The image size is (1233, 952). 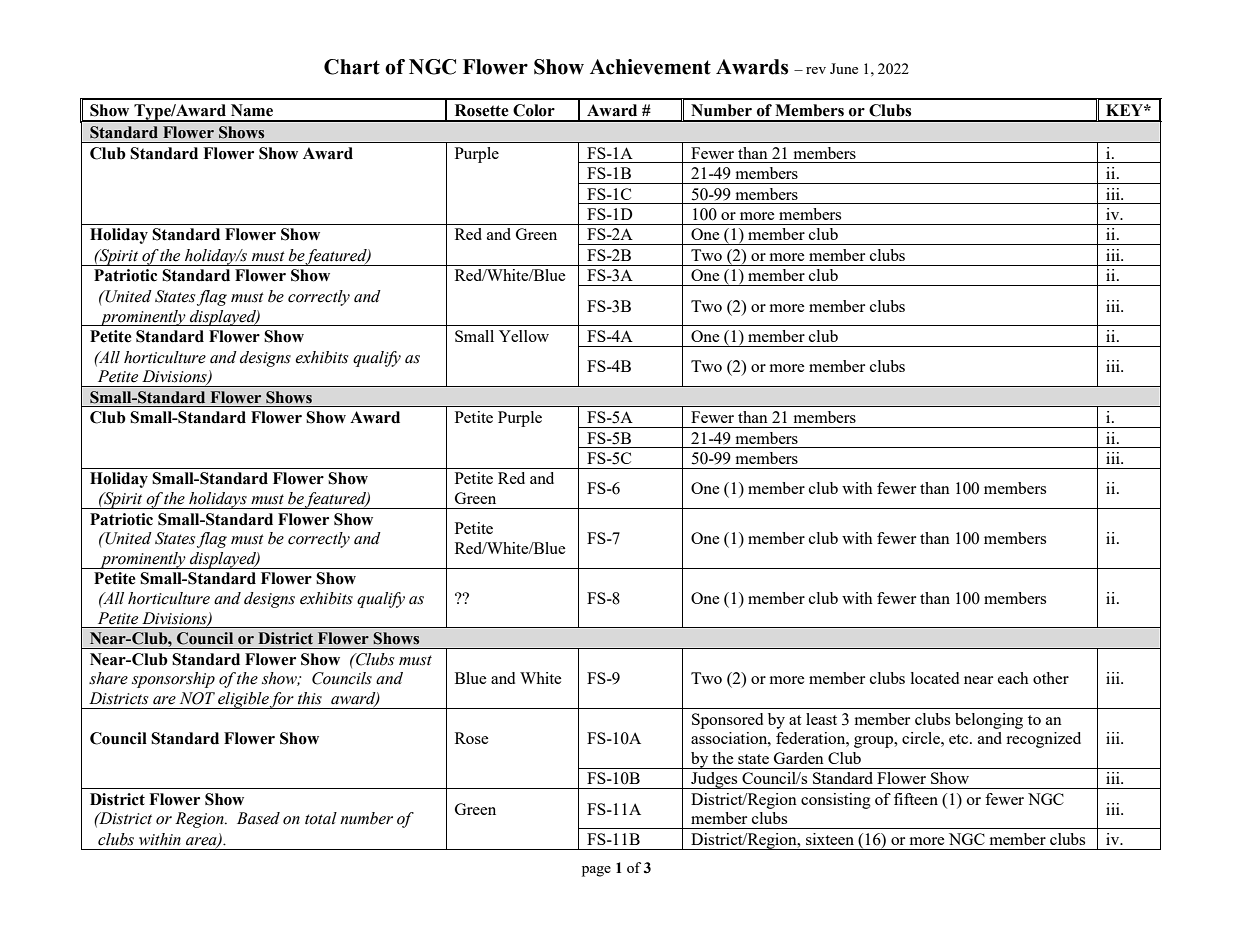 What do you see at coordinates (650, 67) in the document?
I see `Achievement` at bounding box center [650, 67].
